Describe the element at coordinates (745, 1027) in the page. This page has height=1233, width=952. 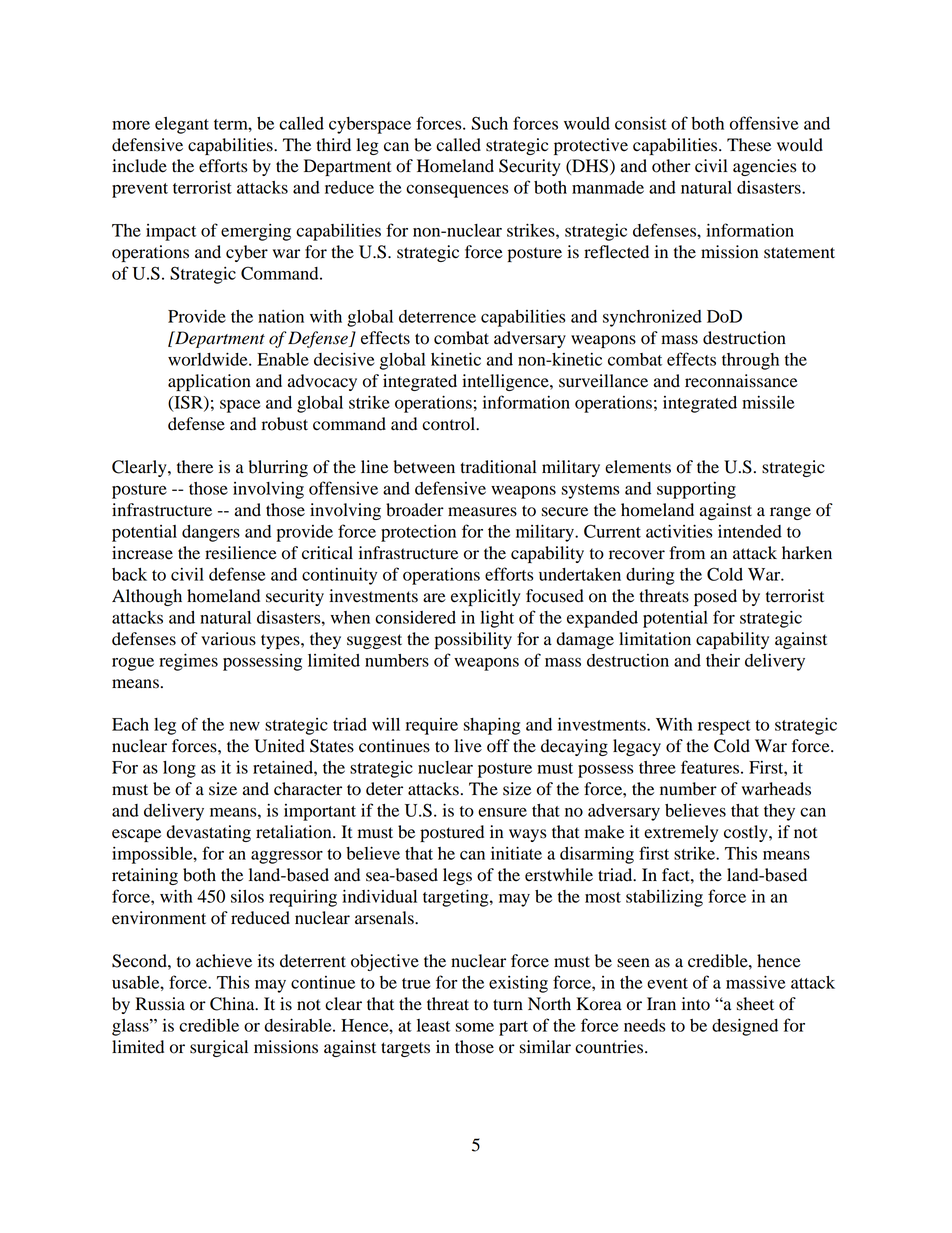
I see `designed` at that location.
